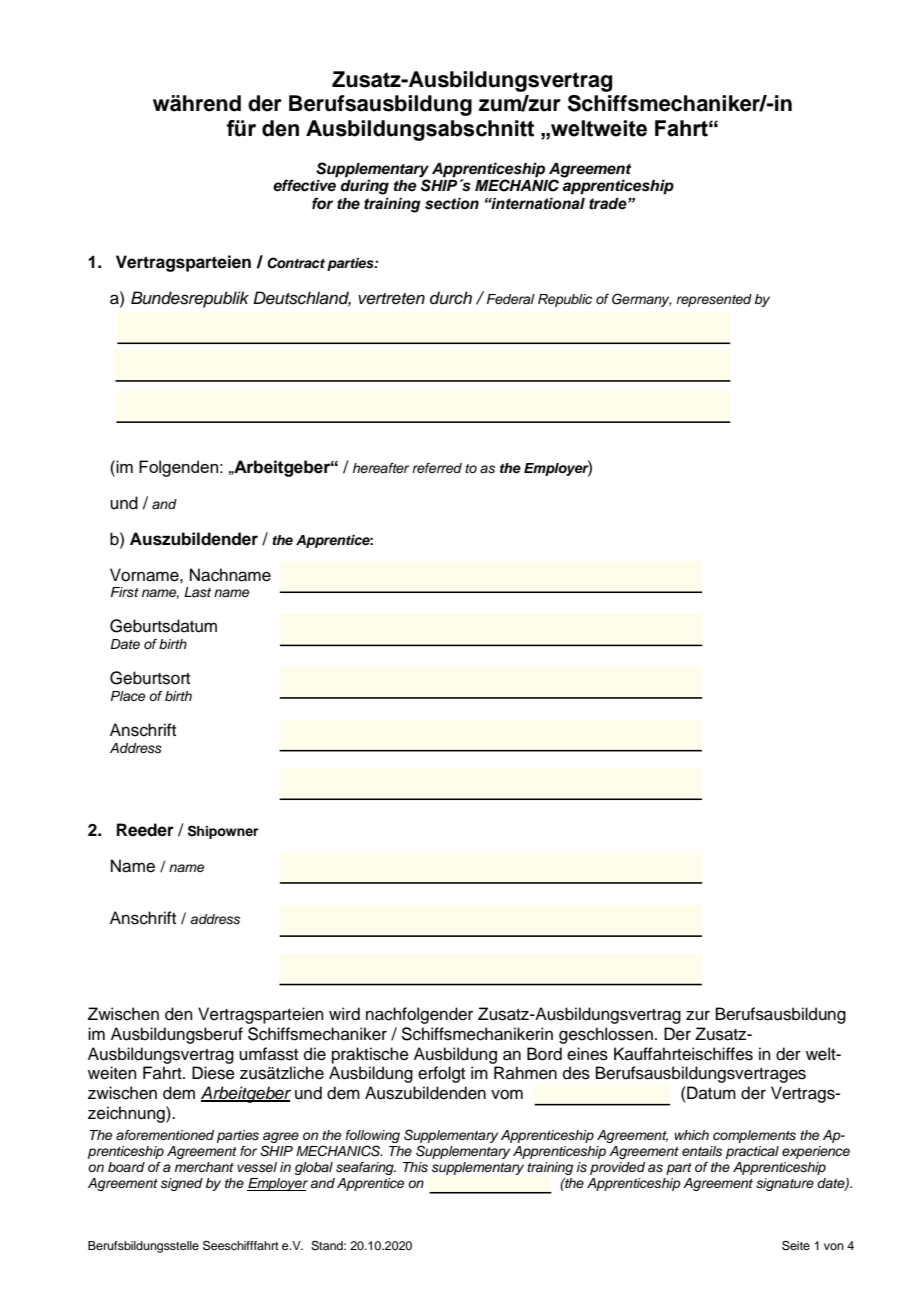 Image resolution: width=924 pixels, height=1308 pixels. What do you see at coordinates (415, 1167) in the document?
I see `This` at bounding box center [415, 1167].
